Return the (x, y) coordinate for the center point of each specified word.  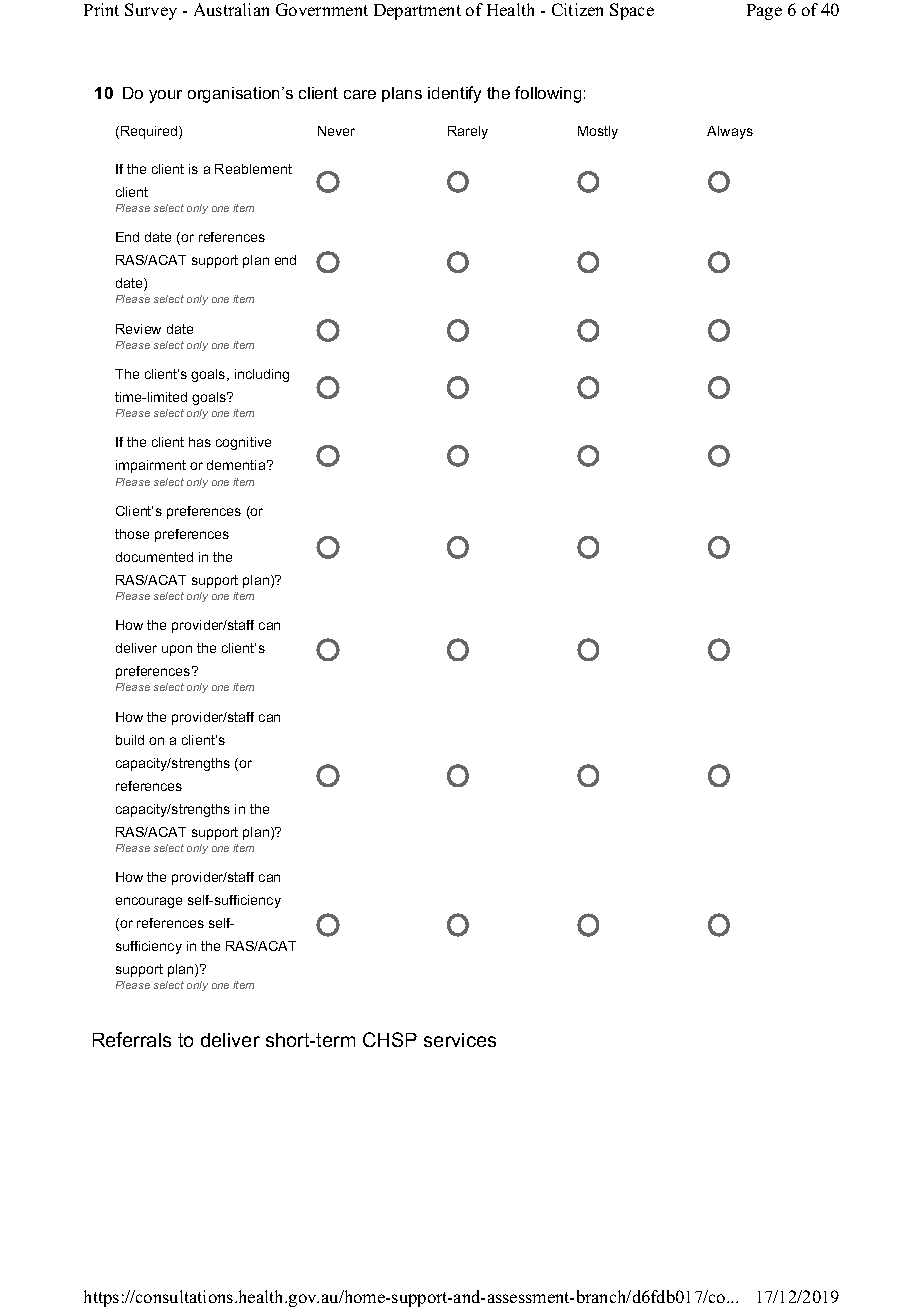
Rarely (468, 132)
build (130, 740)
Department (417, 12)
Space (632, 11)
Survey (151, 11)
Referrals (132, 1039)
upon (177, 650)
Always (730, 132)
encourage (149, 902)
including (262, 375)
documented (154, 557)
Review (138, 329)
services (460, 1040)
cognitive (243, 443)
